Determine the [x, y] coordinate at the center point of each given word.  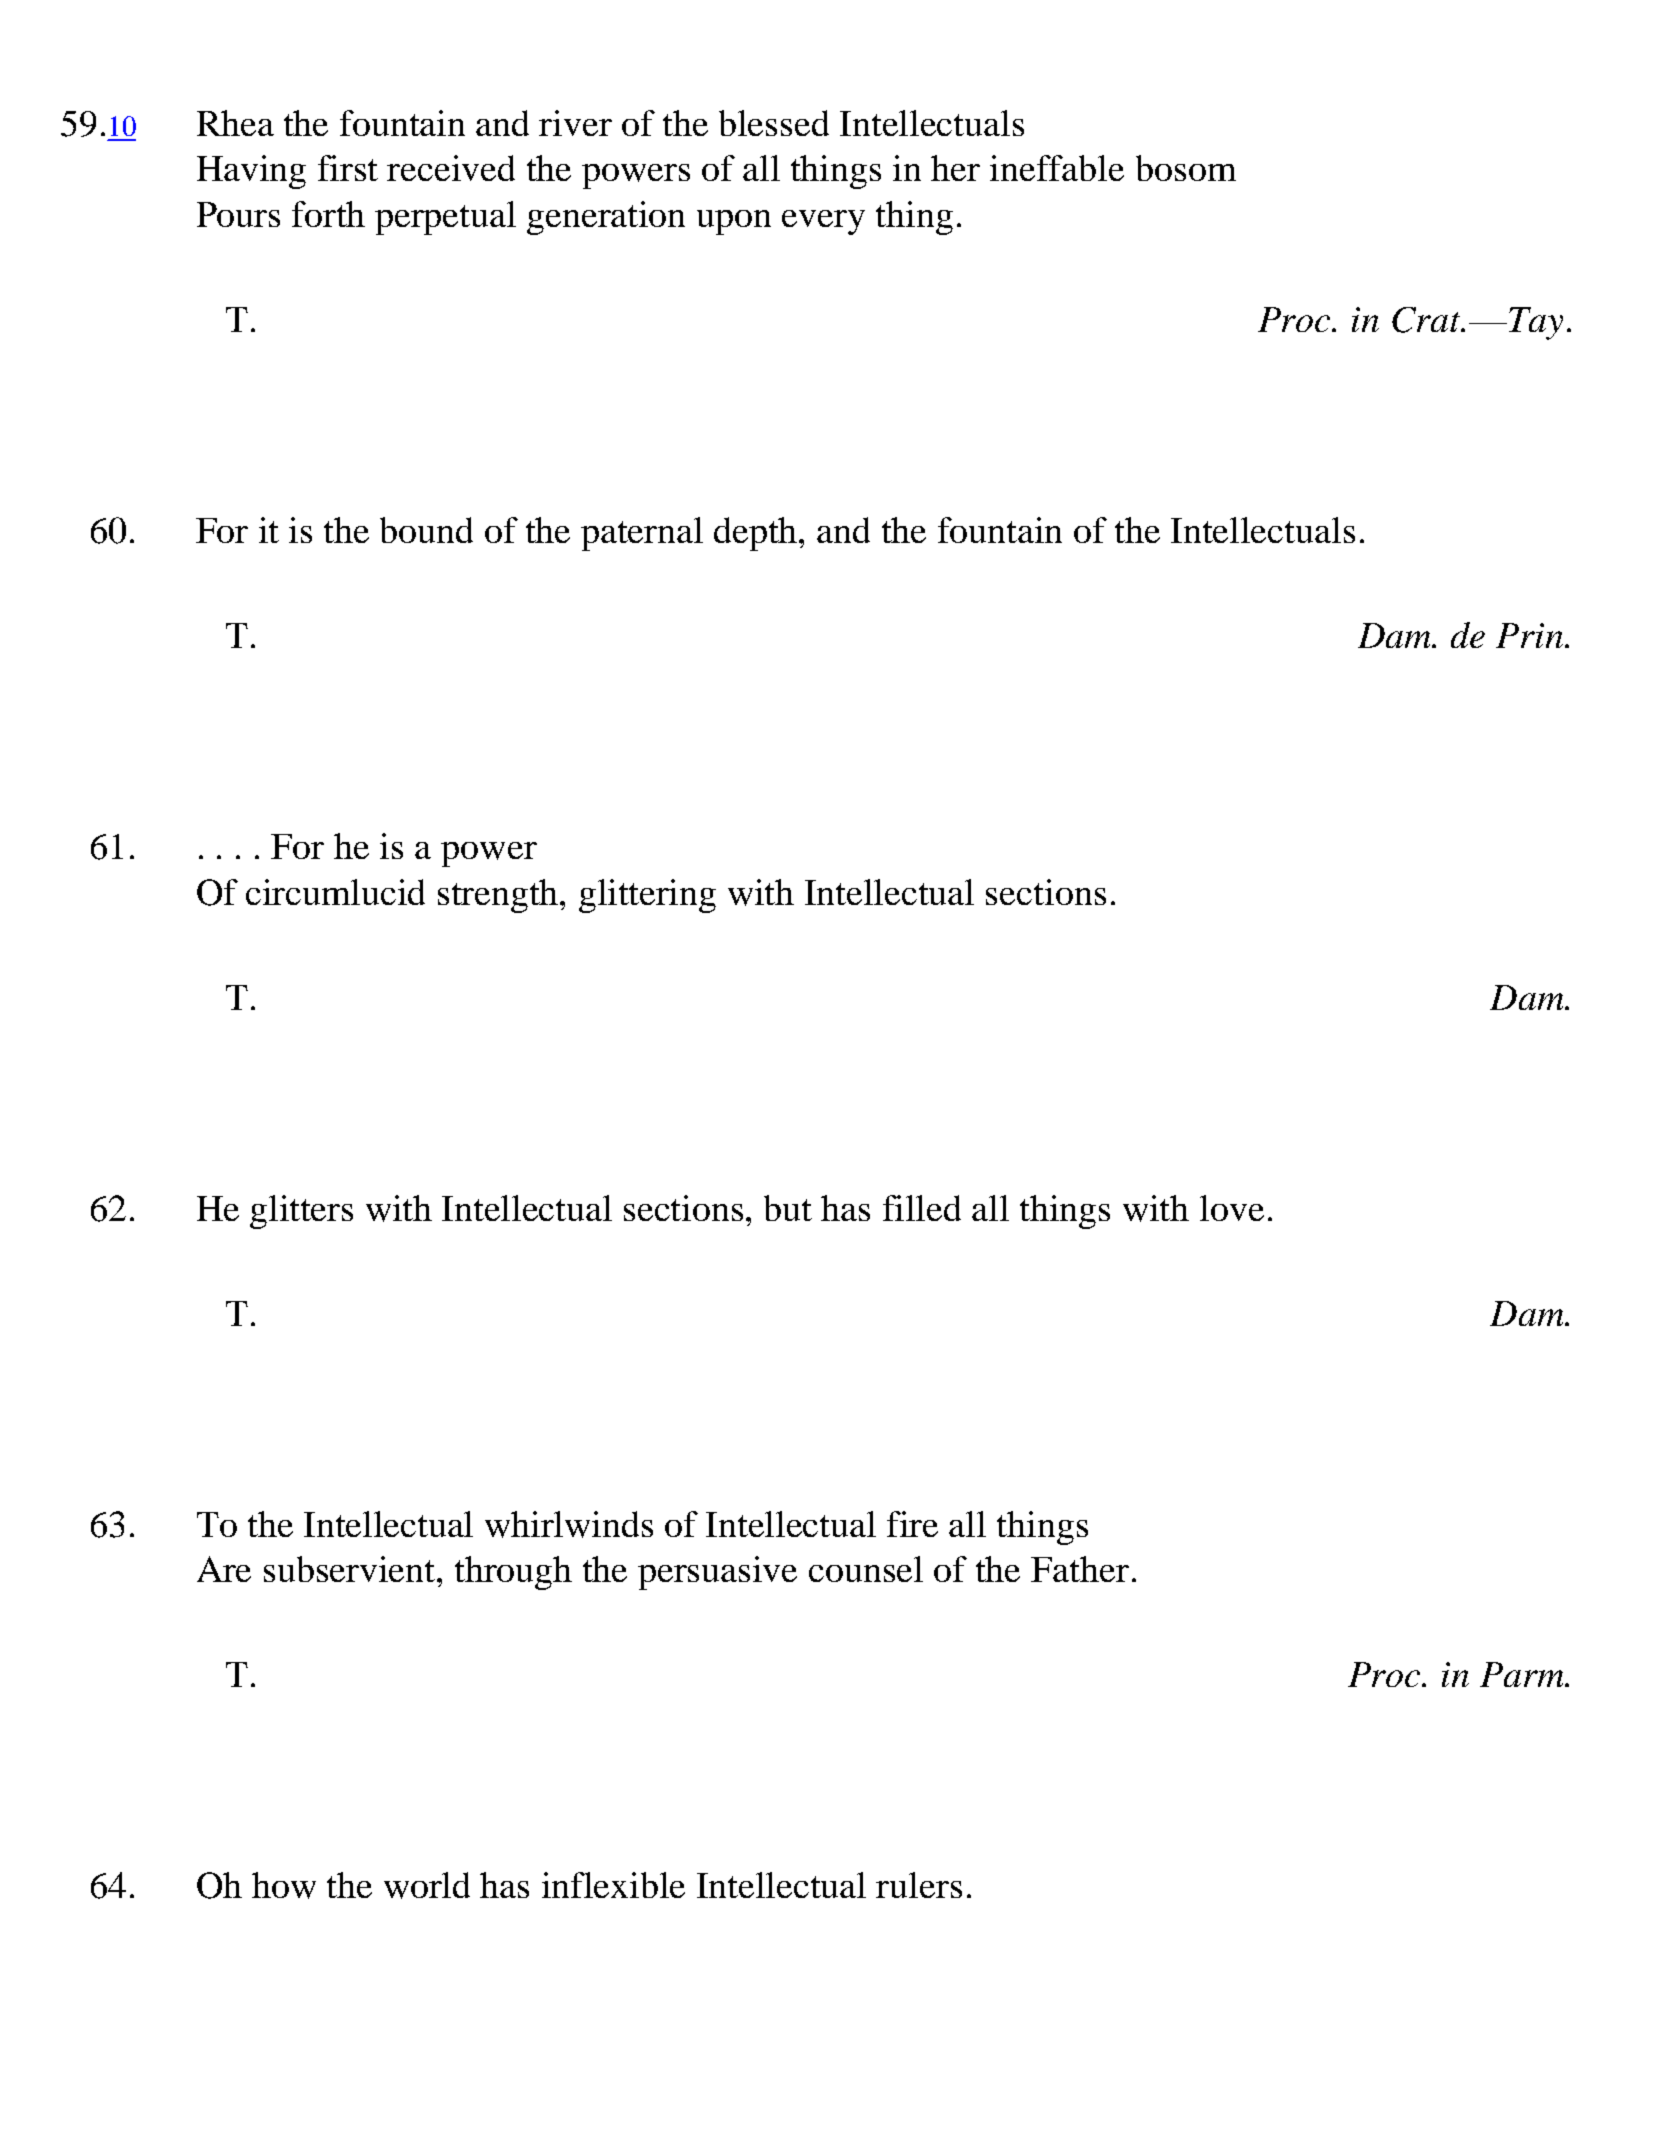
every [823, 222]
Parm [1523, 1674]
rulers [919, 1885]
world [427, 1885]
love [1232, 1208]
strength [499, 896]
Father [1080, 1569]
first [348, 168]
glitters [301, 1212]
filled [922, 1208]
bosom [1186, 168]
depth [757, 534]
